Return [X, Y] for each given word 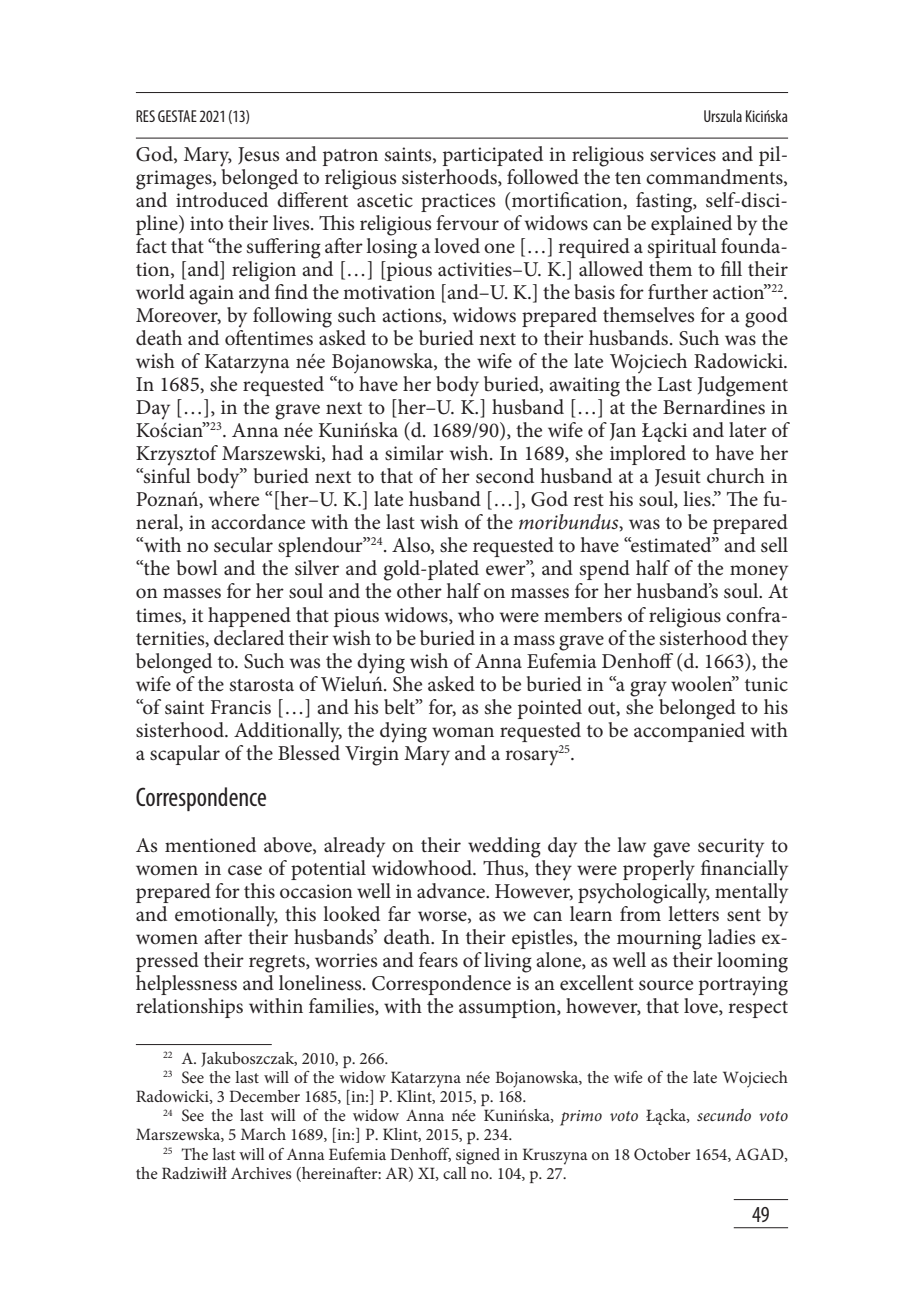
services [683, 154]
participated [493, 156]
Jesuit [678, 478]
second [505, 476]
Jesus [258, 156]
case [245, 870]
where [234, 499]
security [731, 848]
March [263, 1134]
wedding [504, 847]
